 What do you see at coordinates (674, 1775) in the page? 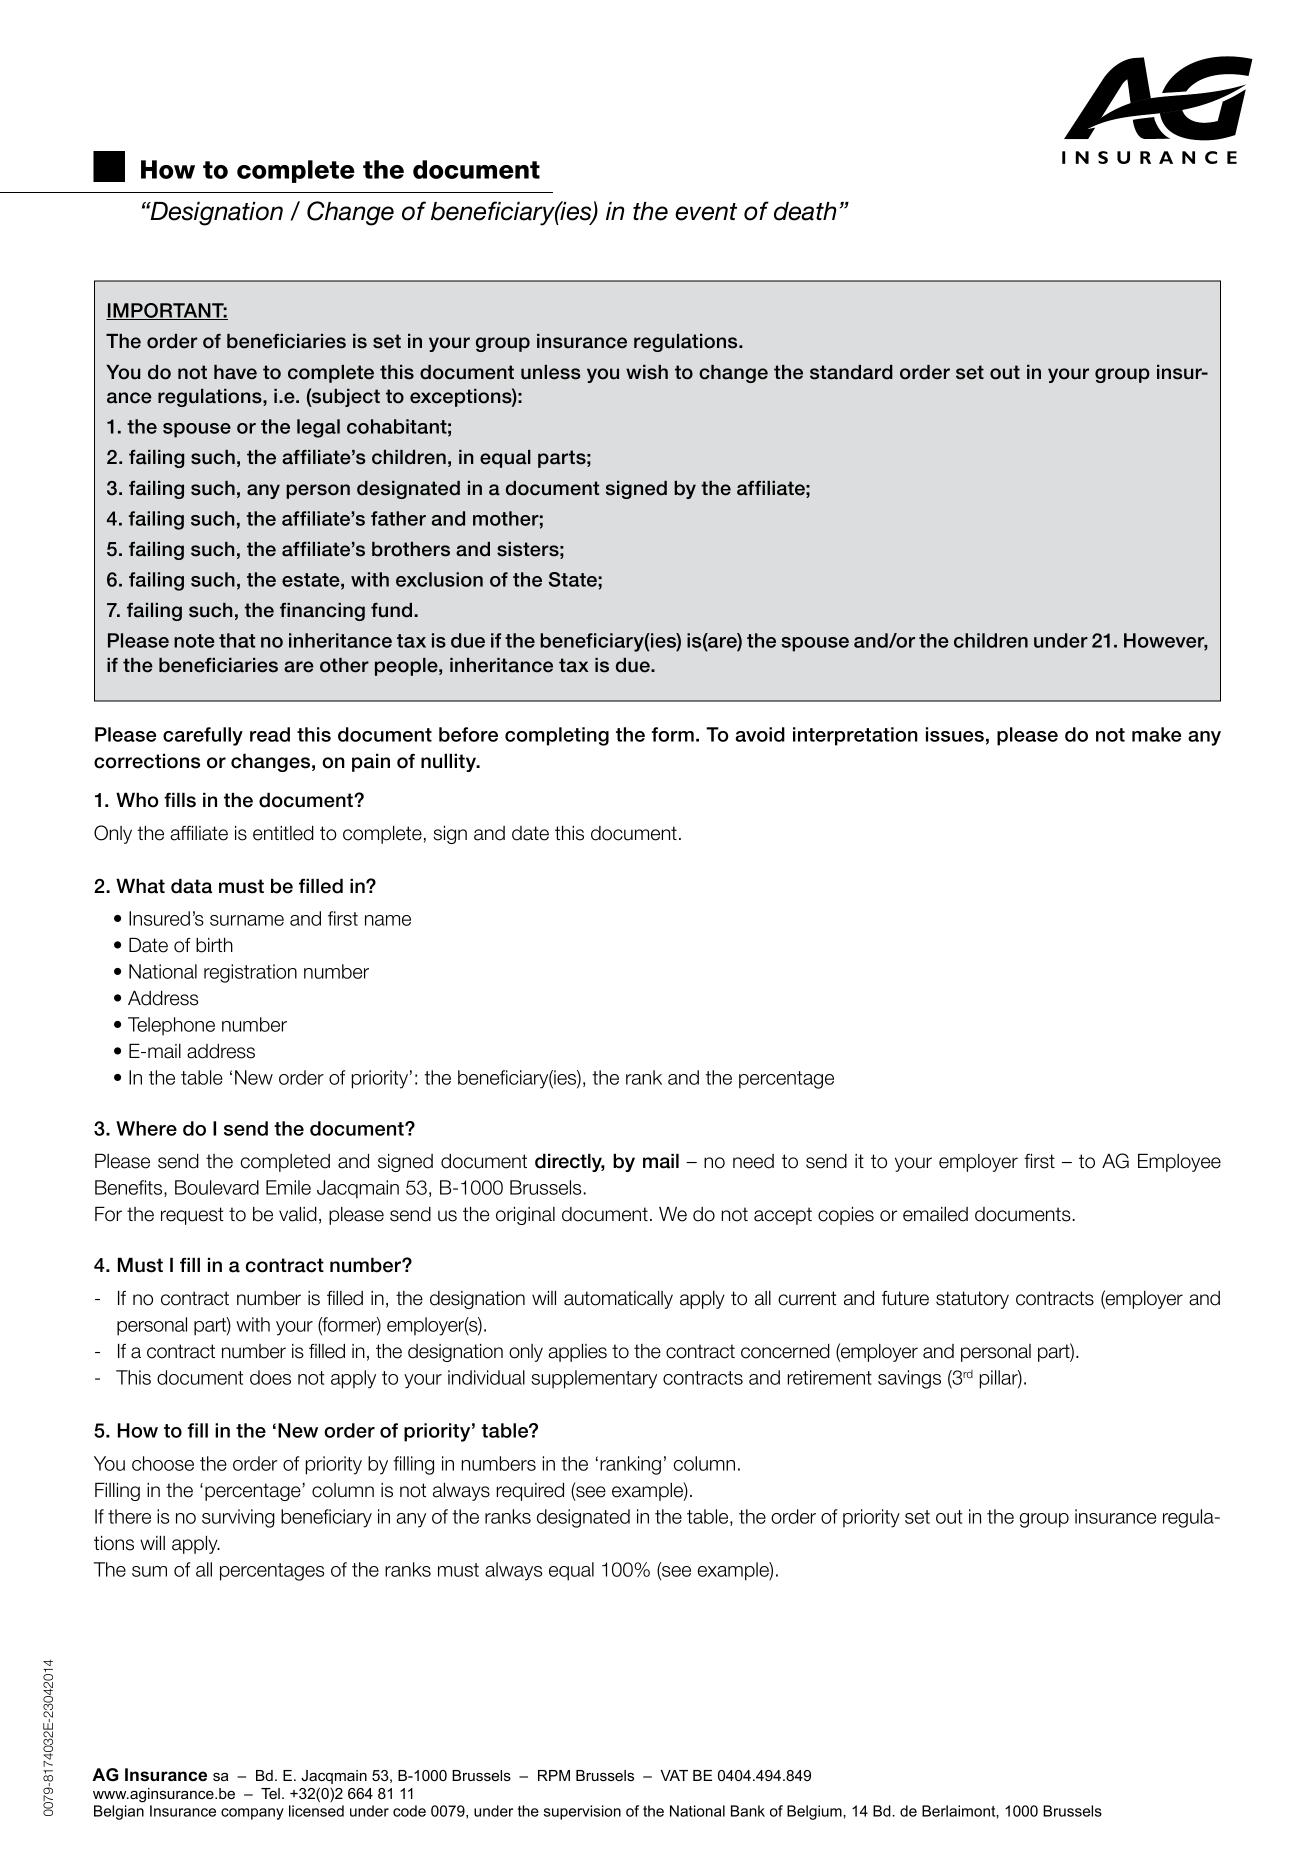
I see `VAT` at bounding box center [674, 1775].
